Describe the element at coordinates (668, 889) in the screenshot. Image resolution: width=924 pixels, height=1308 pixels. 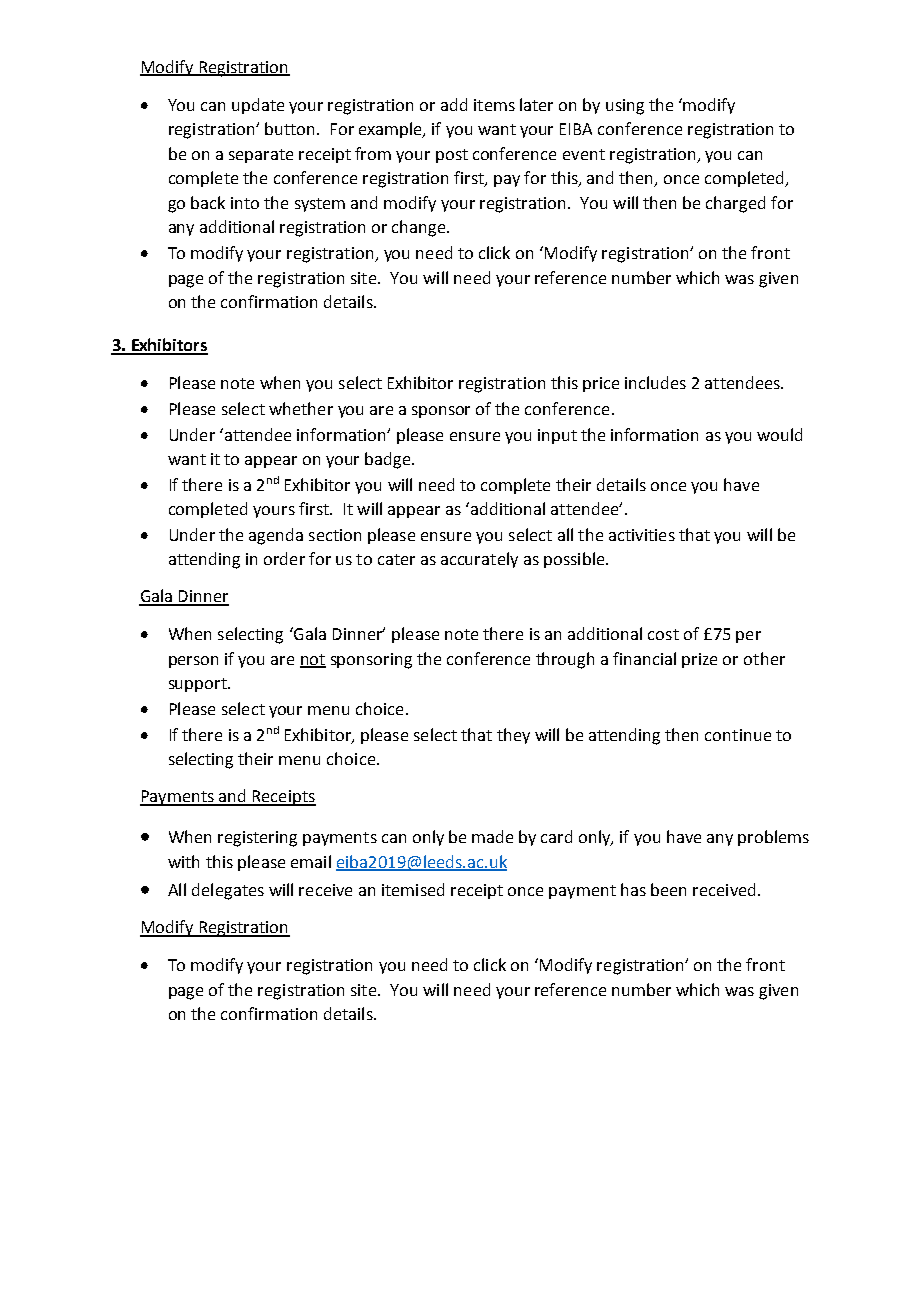
I see `been` at that location.
